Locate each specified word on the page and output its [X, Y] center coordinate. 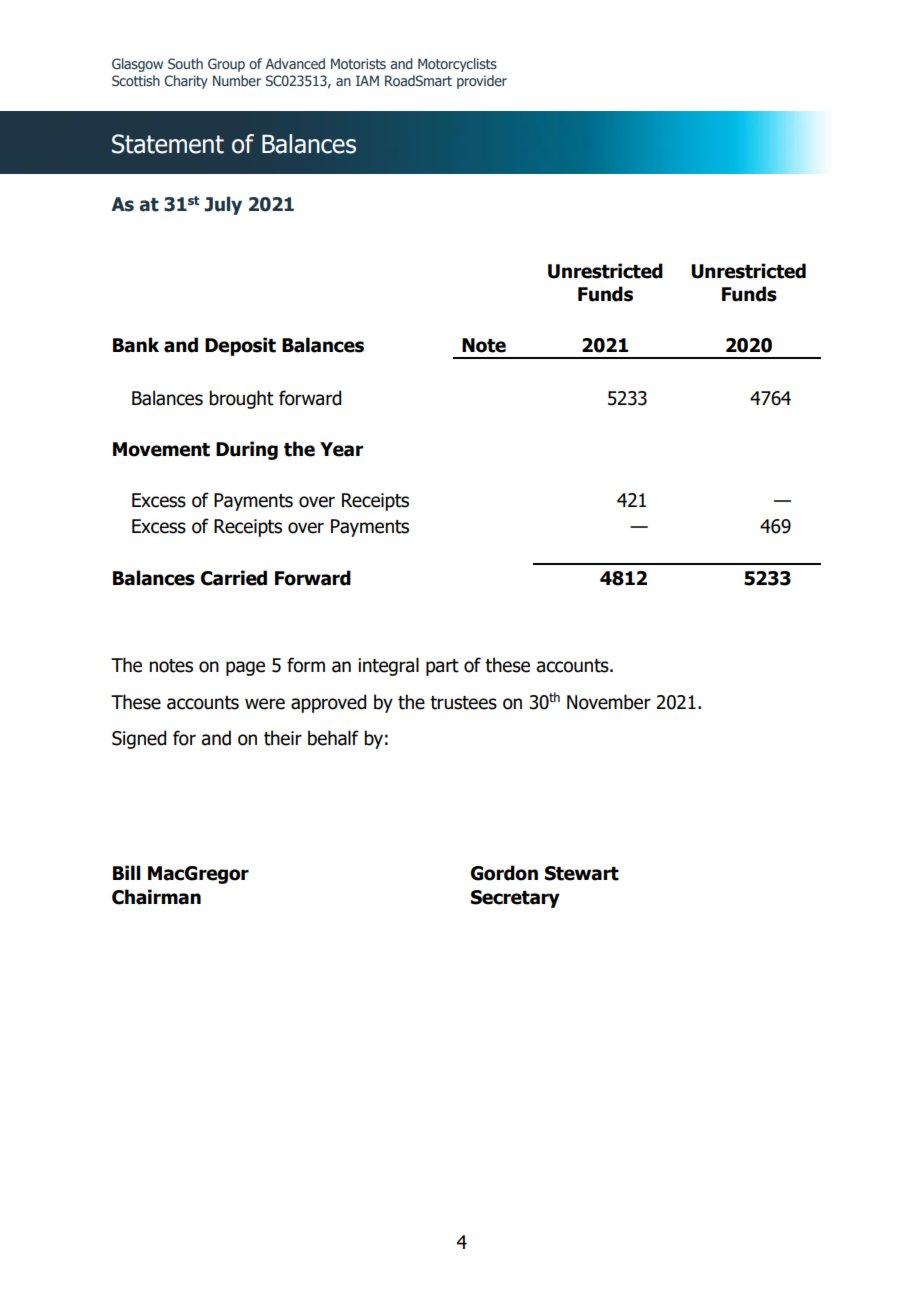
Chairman [156, 897]
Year [342, 449]
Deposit [240, 346]
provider [482, 82]
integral [388, 666]
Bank [136, 345]
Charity [186, 82]
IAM [367, 80]
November [609, 702]
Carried [234, 578]
